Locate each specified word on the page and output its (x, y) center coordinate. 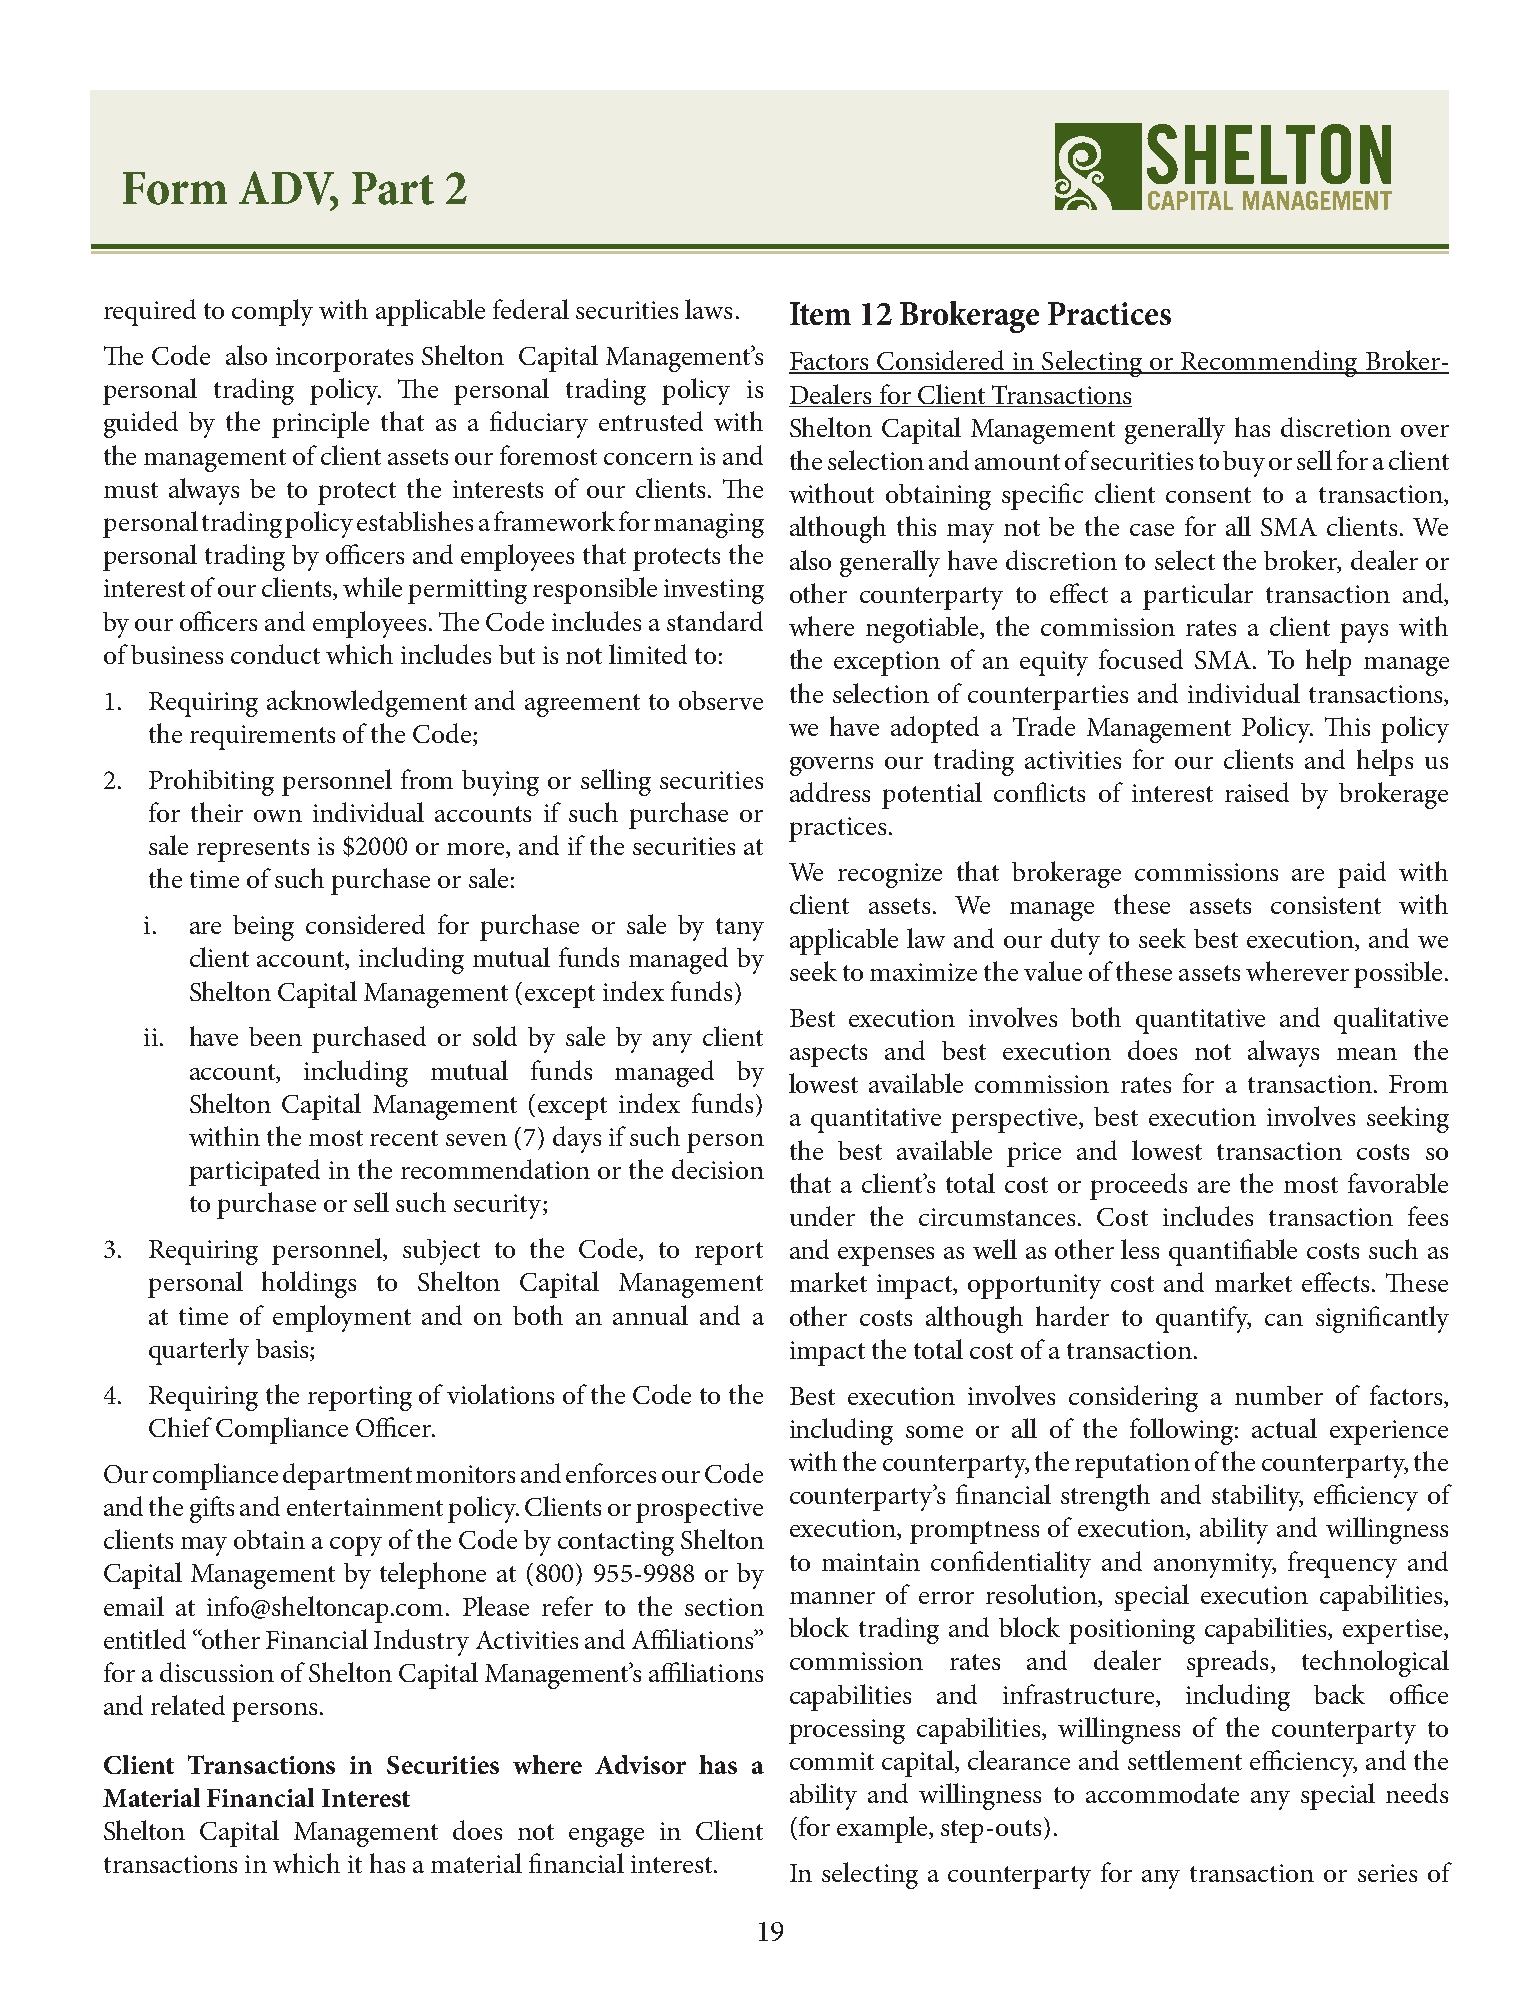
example (883, 1829)
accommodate (1162, 1793)
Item (820, 313)
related (188, 1705)
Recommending (1269, 363)
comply (272, 312)
